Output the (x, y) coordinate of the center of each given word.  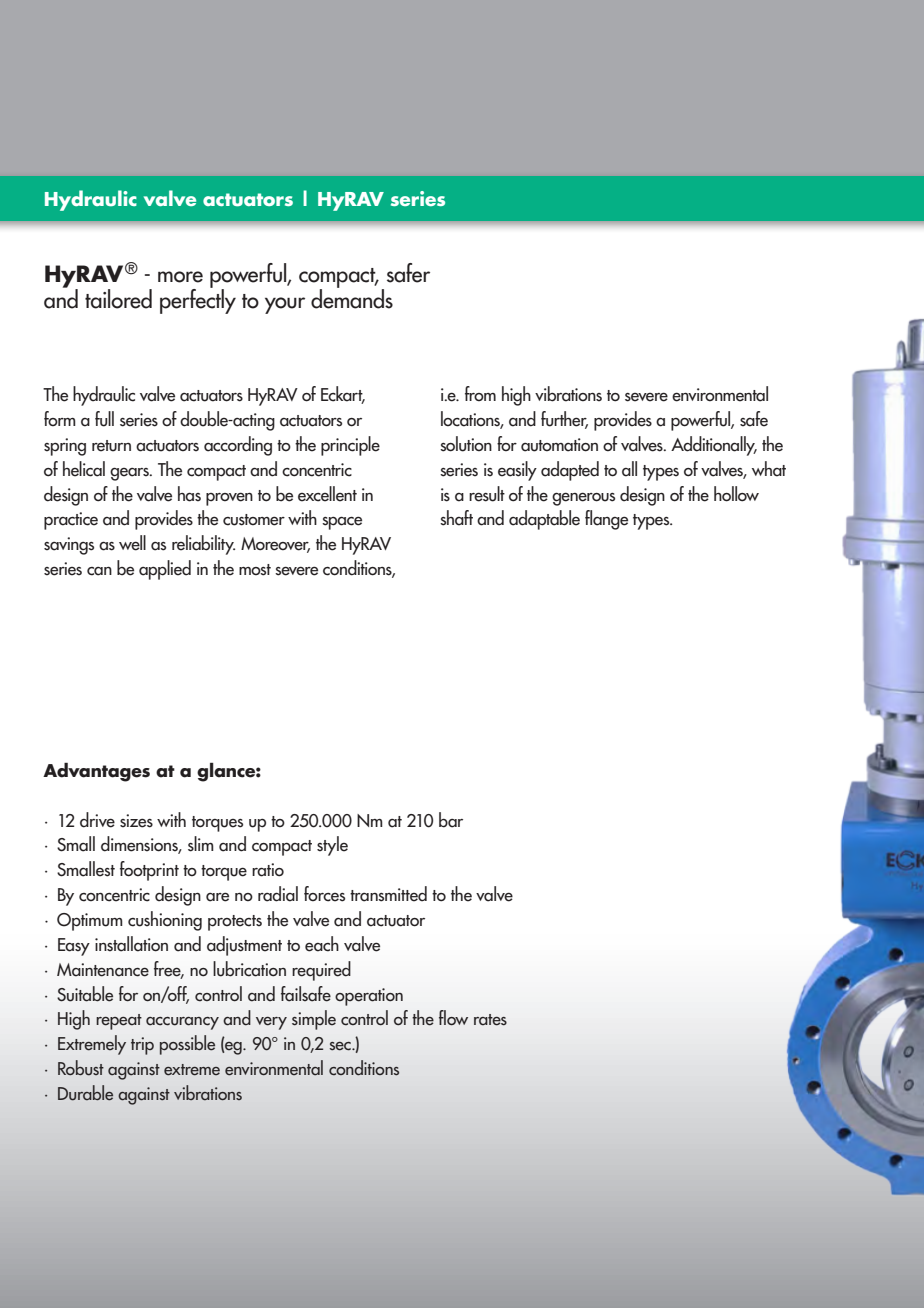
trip (142, 1046)
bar (451, 820)
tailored (118, 299)
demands (352, 297)
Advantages (96, 772)
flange (606, 520)
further (564, 420)
